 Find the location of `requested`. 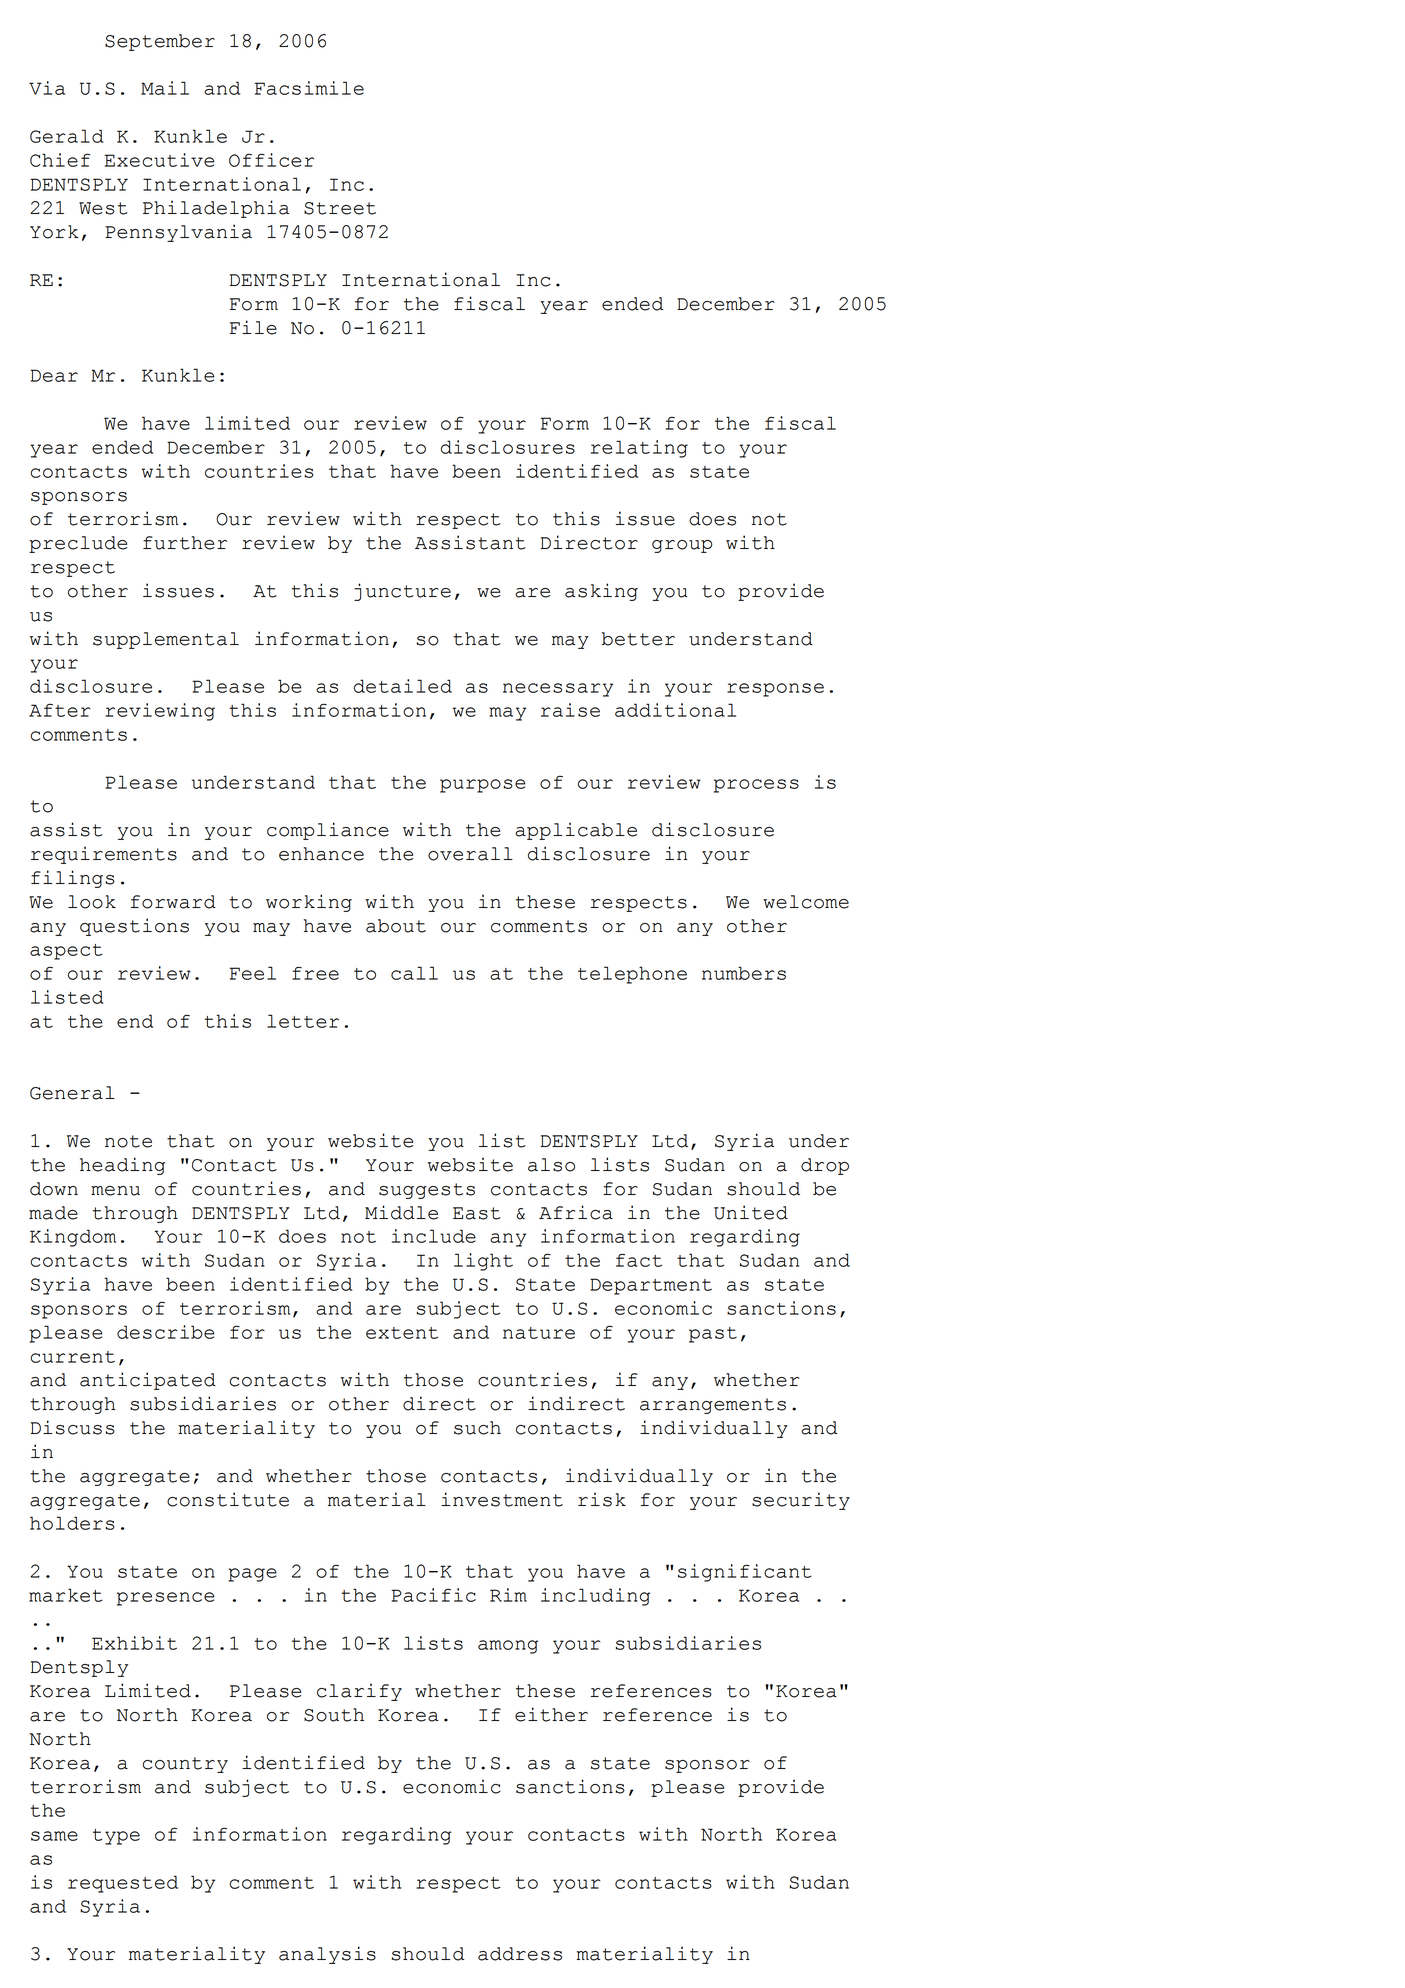

requested is located at coordinates (123, 1884).
